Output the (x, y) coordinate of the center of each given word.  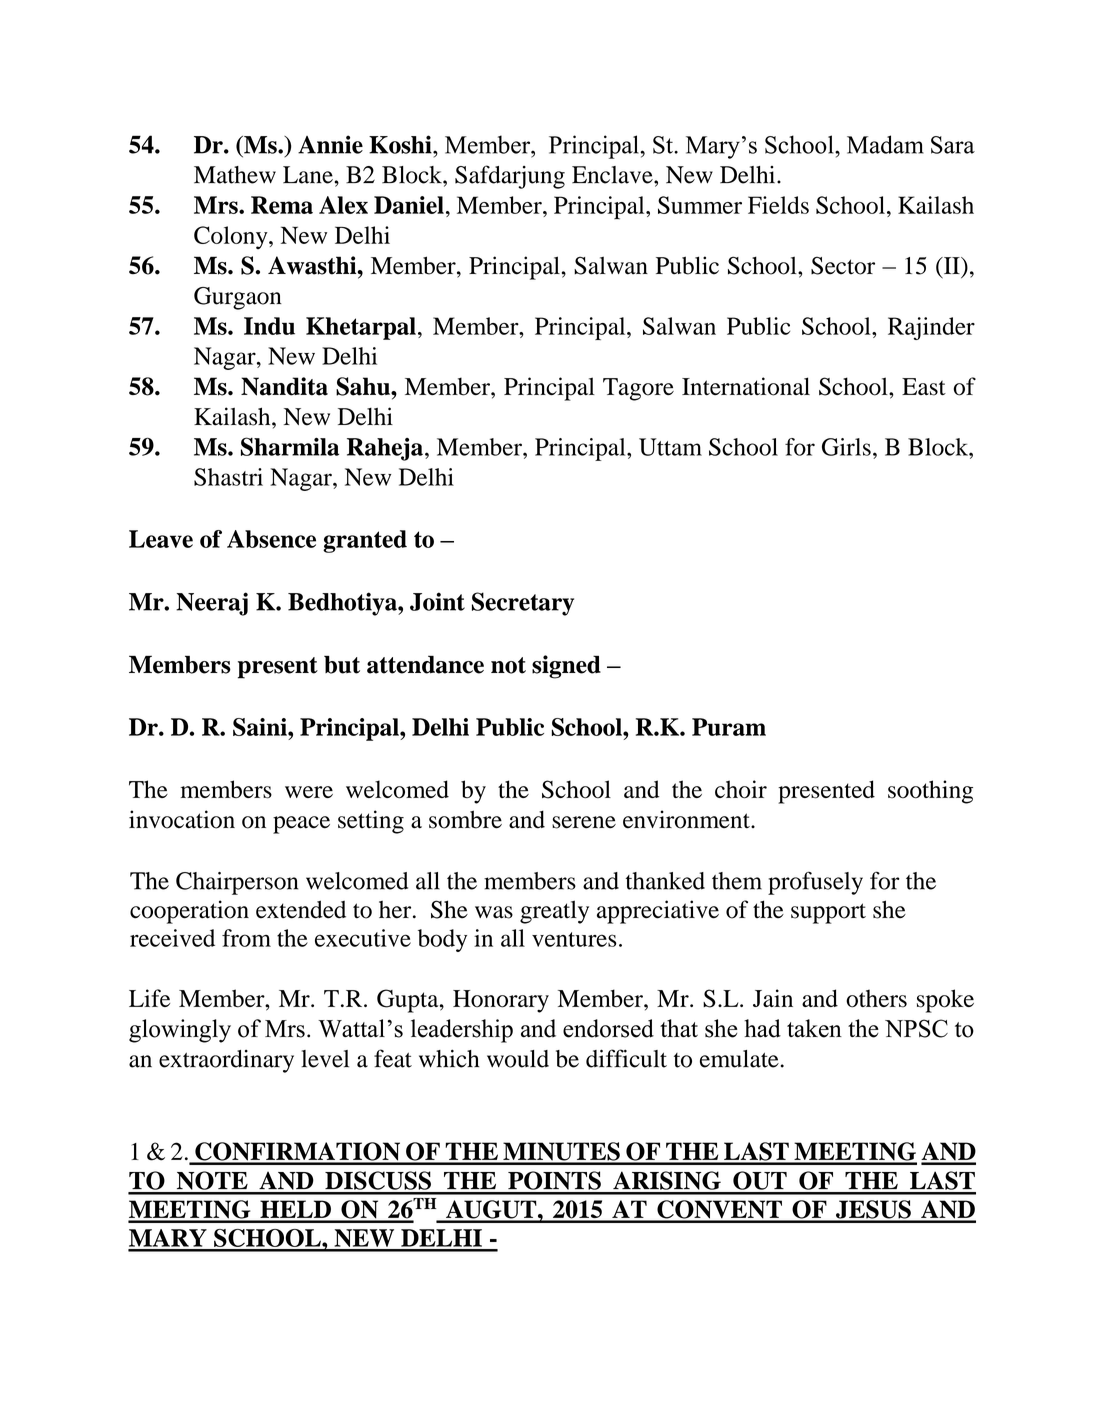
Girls (846, 447)
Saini (261, 727)
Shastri (228, 477)
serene (584, 822)
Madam (885, 144)
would (518, 1059)
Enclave (613, 175)
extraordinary (226, 1061)
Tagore (638, 389)
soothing (930, 792)
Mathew (235, 175)
